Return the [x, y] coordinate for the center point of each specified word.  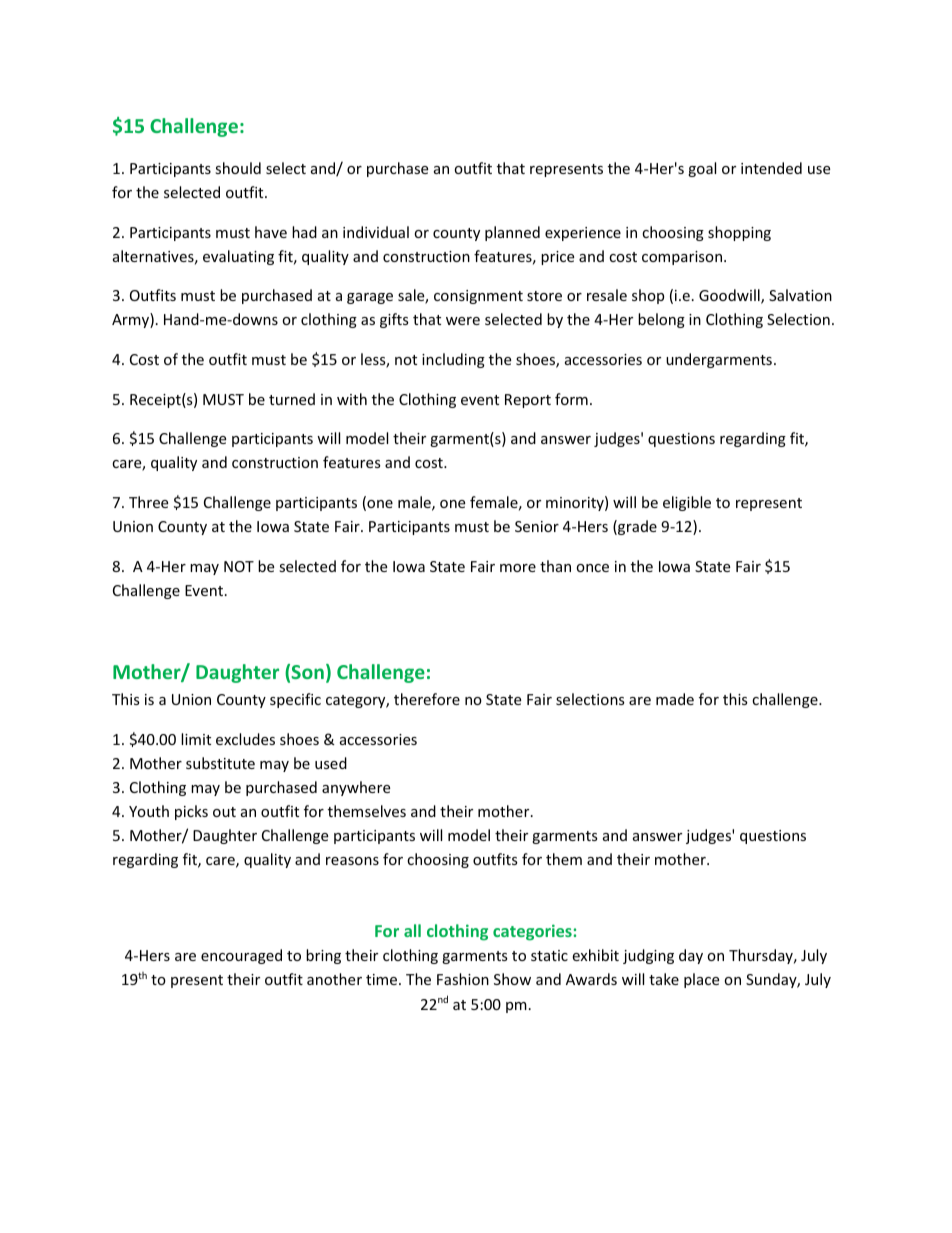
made [675, 699]
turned [292, 399]
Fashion [463, 979]
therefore [427, 699]
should [238, 168]
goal [702, 169]
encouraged [241, 956]
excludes [245, 739]
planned [512, 233]
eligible [687, 503]
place [701, 980]
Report [528, 401]
